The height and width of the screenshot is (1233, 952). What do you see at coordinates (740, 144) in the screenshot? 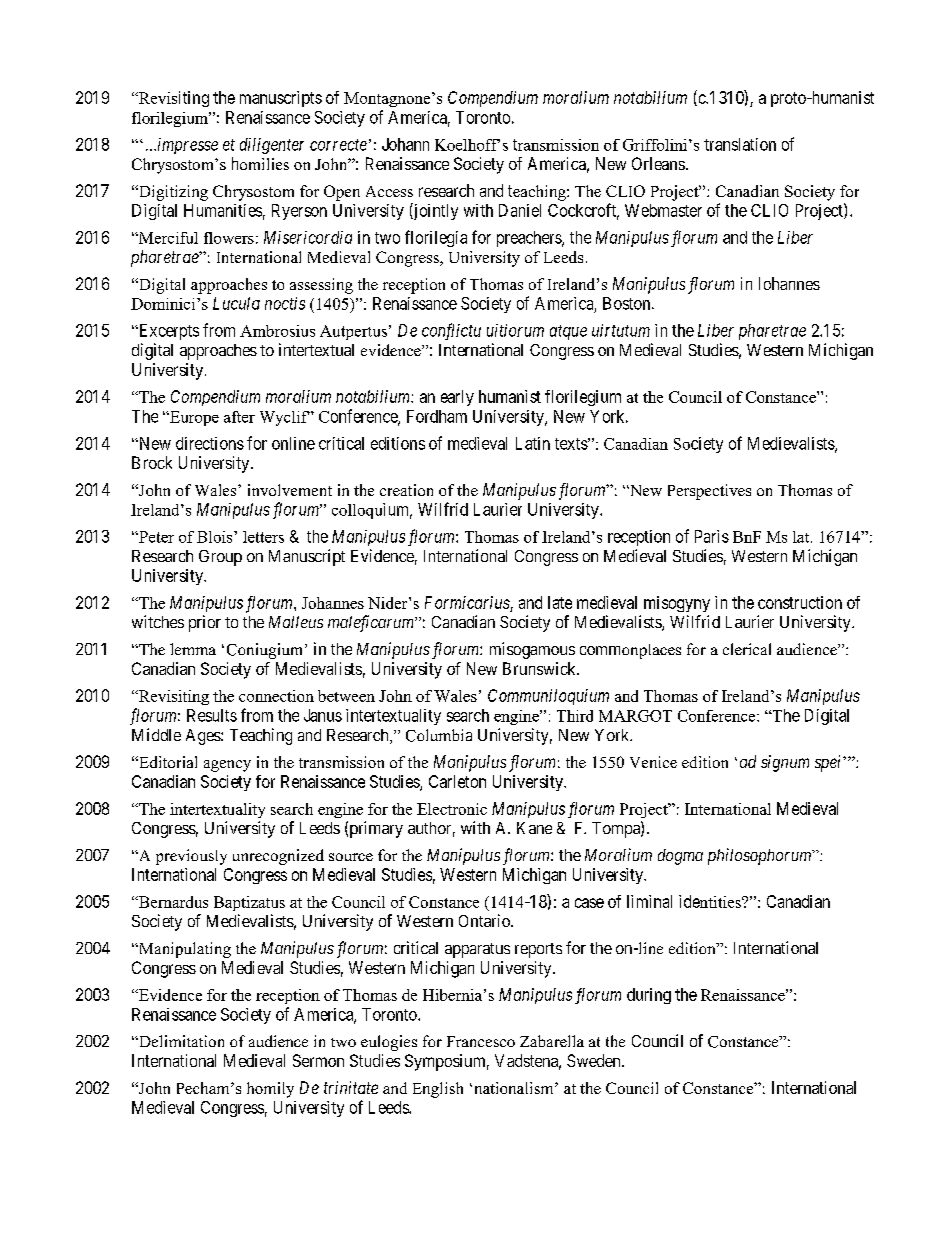
I see `translation` at bounding box center [740, 144].
